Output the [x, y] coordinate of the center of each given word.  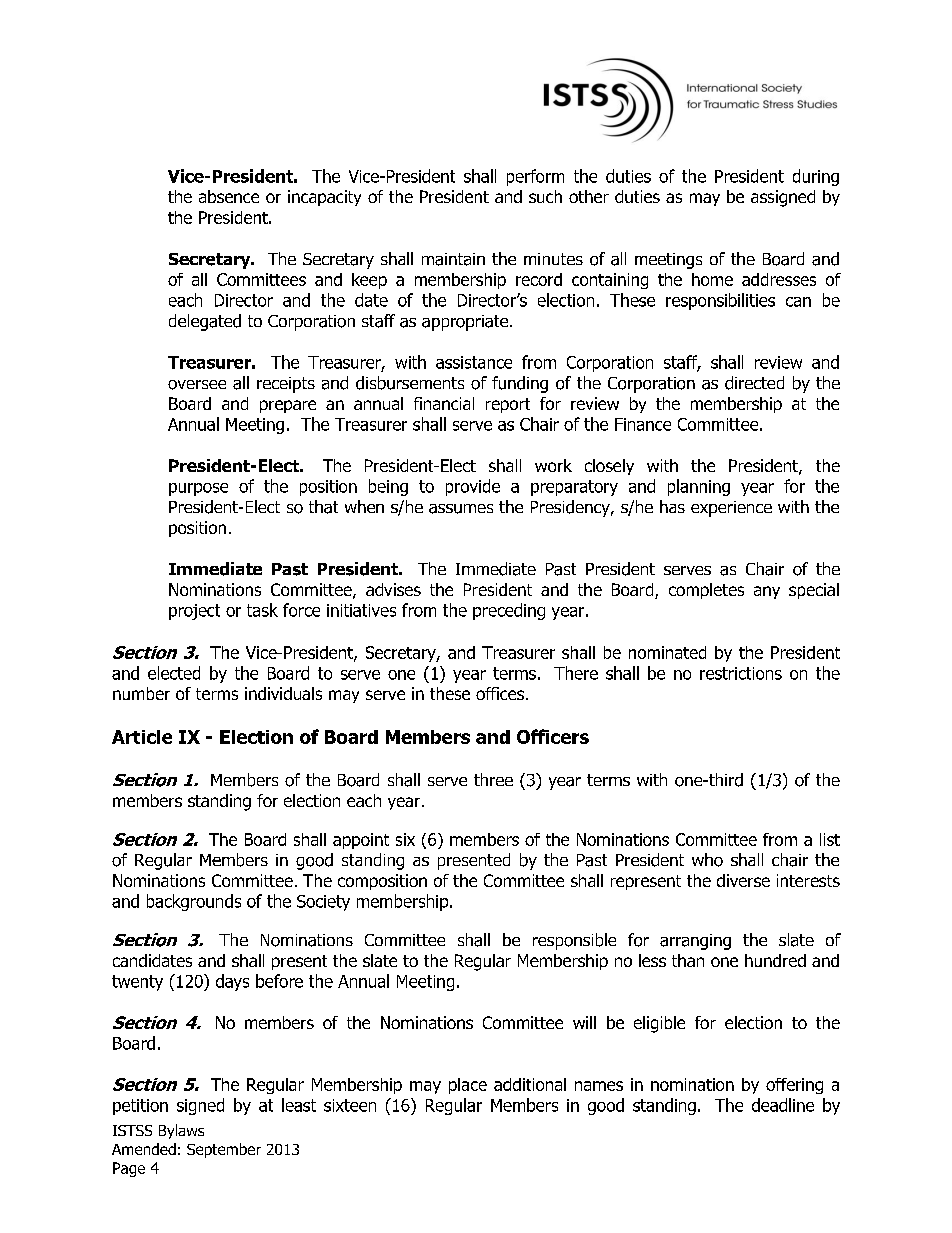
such [545, 196]
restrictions [741, 673]
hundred [775, 960]
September [224, 1150]
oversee [197, 385]
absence [229, 196]
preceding [509, 611]
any [767, 592]
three [493, 779]
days [232, 982]
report [508, 405]
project [194, 612]
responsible [574, 941]
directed [754, 383]
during [816, 177]
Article [142, 737]
